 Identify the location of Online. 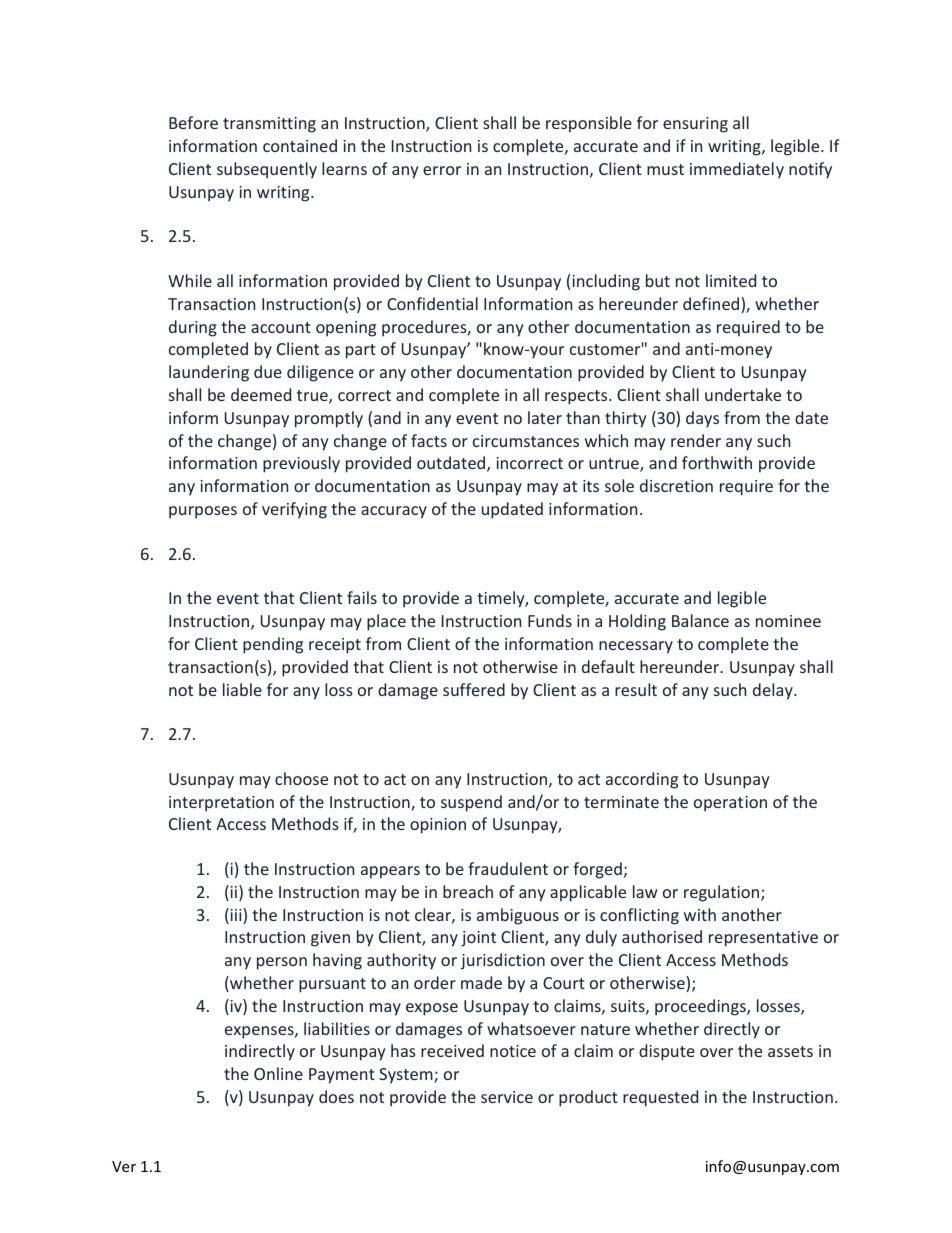
(278, 1073).
